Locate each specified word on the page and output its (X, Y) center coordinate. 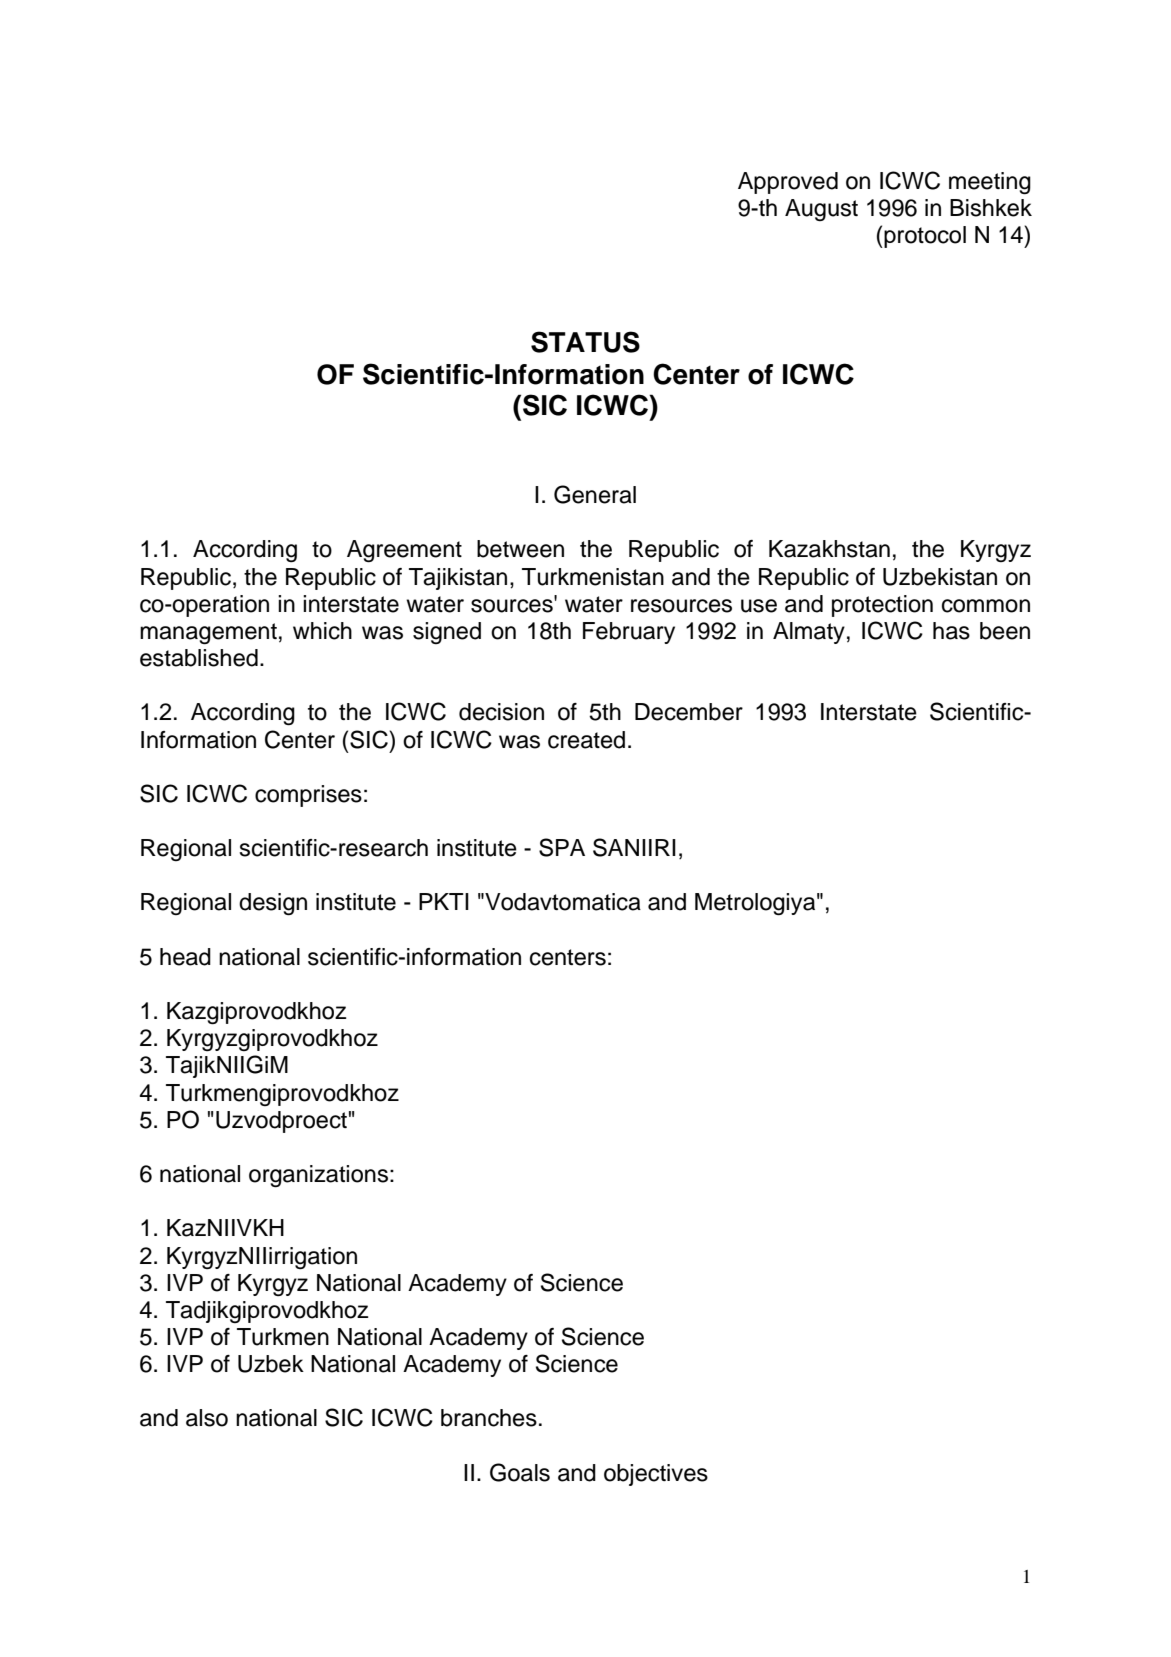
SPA (562, 847)
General (595, 494)
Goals (520, 1472)
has (951, 631)
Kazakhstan (829, 549)
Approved (788, 183)
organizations (318, 1176)
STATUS (585, 342)
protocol (924, 237)
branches (489, 1418)
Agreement (404, 551)
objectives (656, 1475)
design (273, 904)
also (207, 1418)
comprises (308, 796)
